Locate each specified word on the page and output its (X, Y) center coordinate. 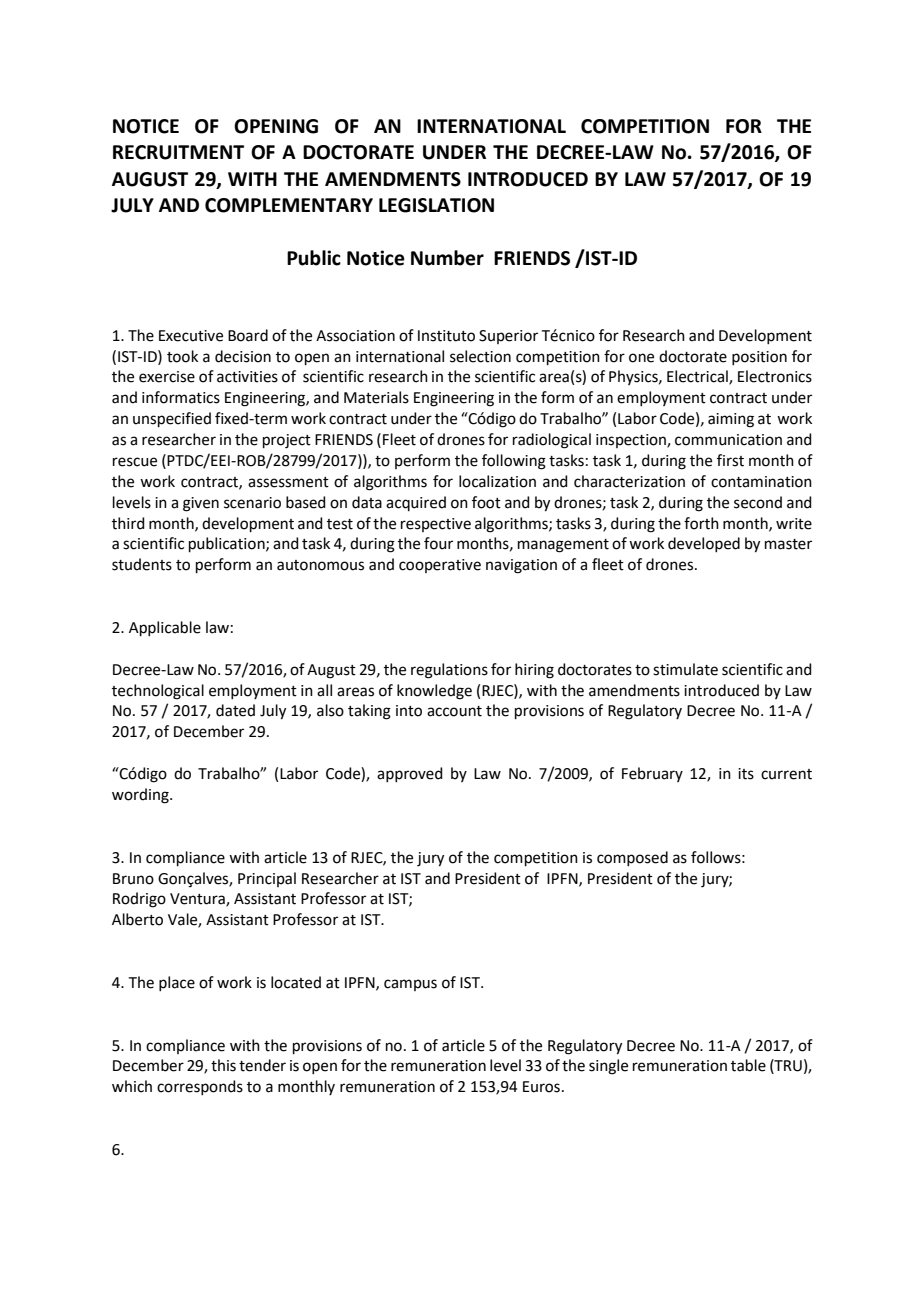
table (748, 1065)
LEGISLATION (436, 205)
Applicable (165, 628)
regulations (449, 671)
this (223, 1065)
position (759, 358)
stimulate (685, 669)
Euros (541, 1087)
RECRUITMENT (178, 152)
